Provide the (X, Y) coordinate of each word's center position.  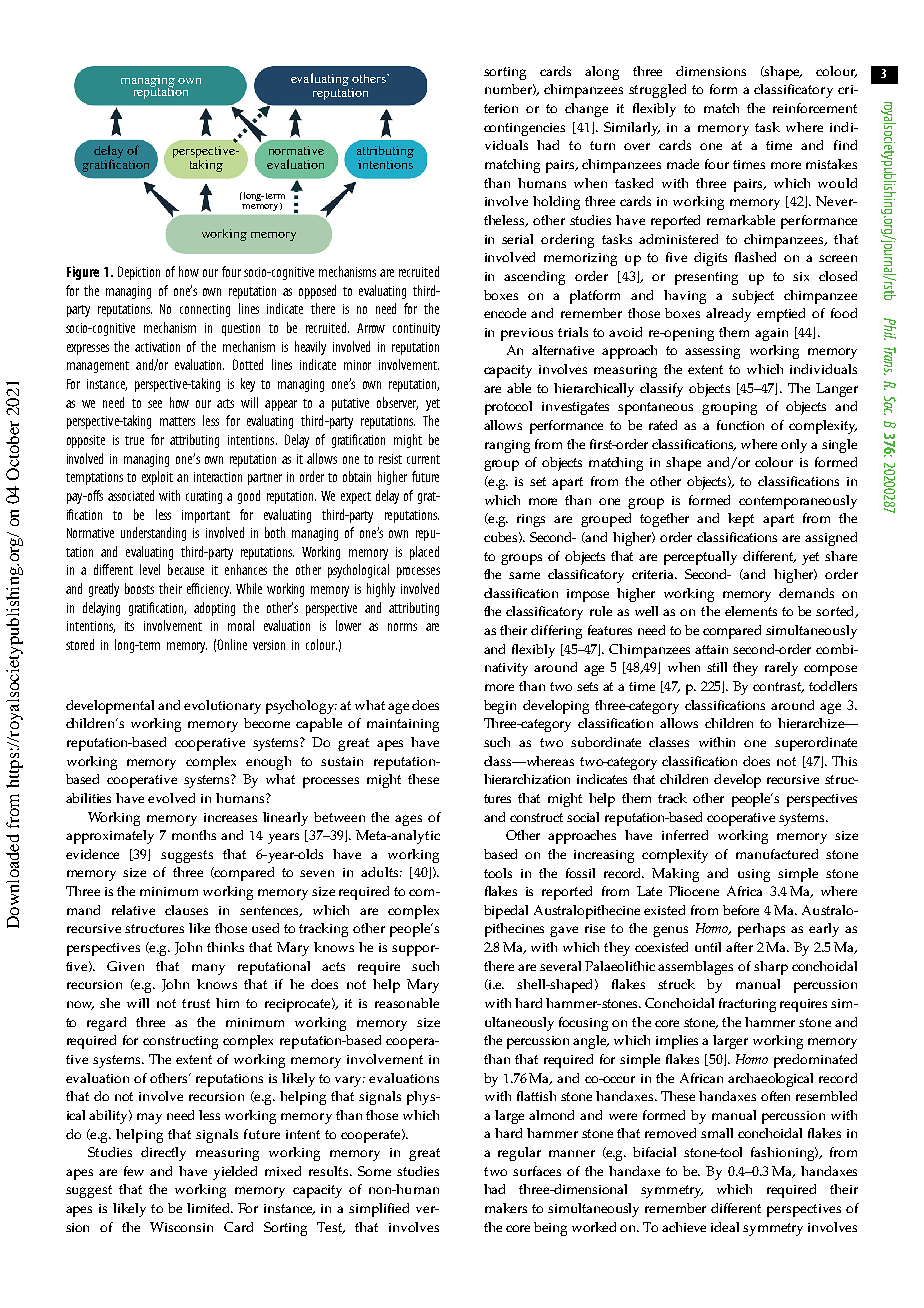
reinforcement (815, 108)
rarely (781, 669)
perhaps (761, 930)
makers (506, 1208)
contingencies (524, 129)
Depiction (139, 273)
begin (500, 707)
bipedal (506, 912)
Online (232, 644)
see (155, 404)
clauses (186, 910)
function (740, 425)
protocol (508, 408)
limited (209, 1208)
